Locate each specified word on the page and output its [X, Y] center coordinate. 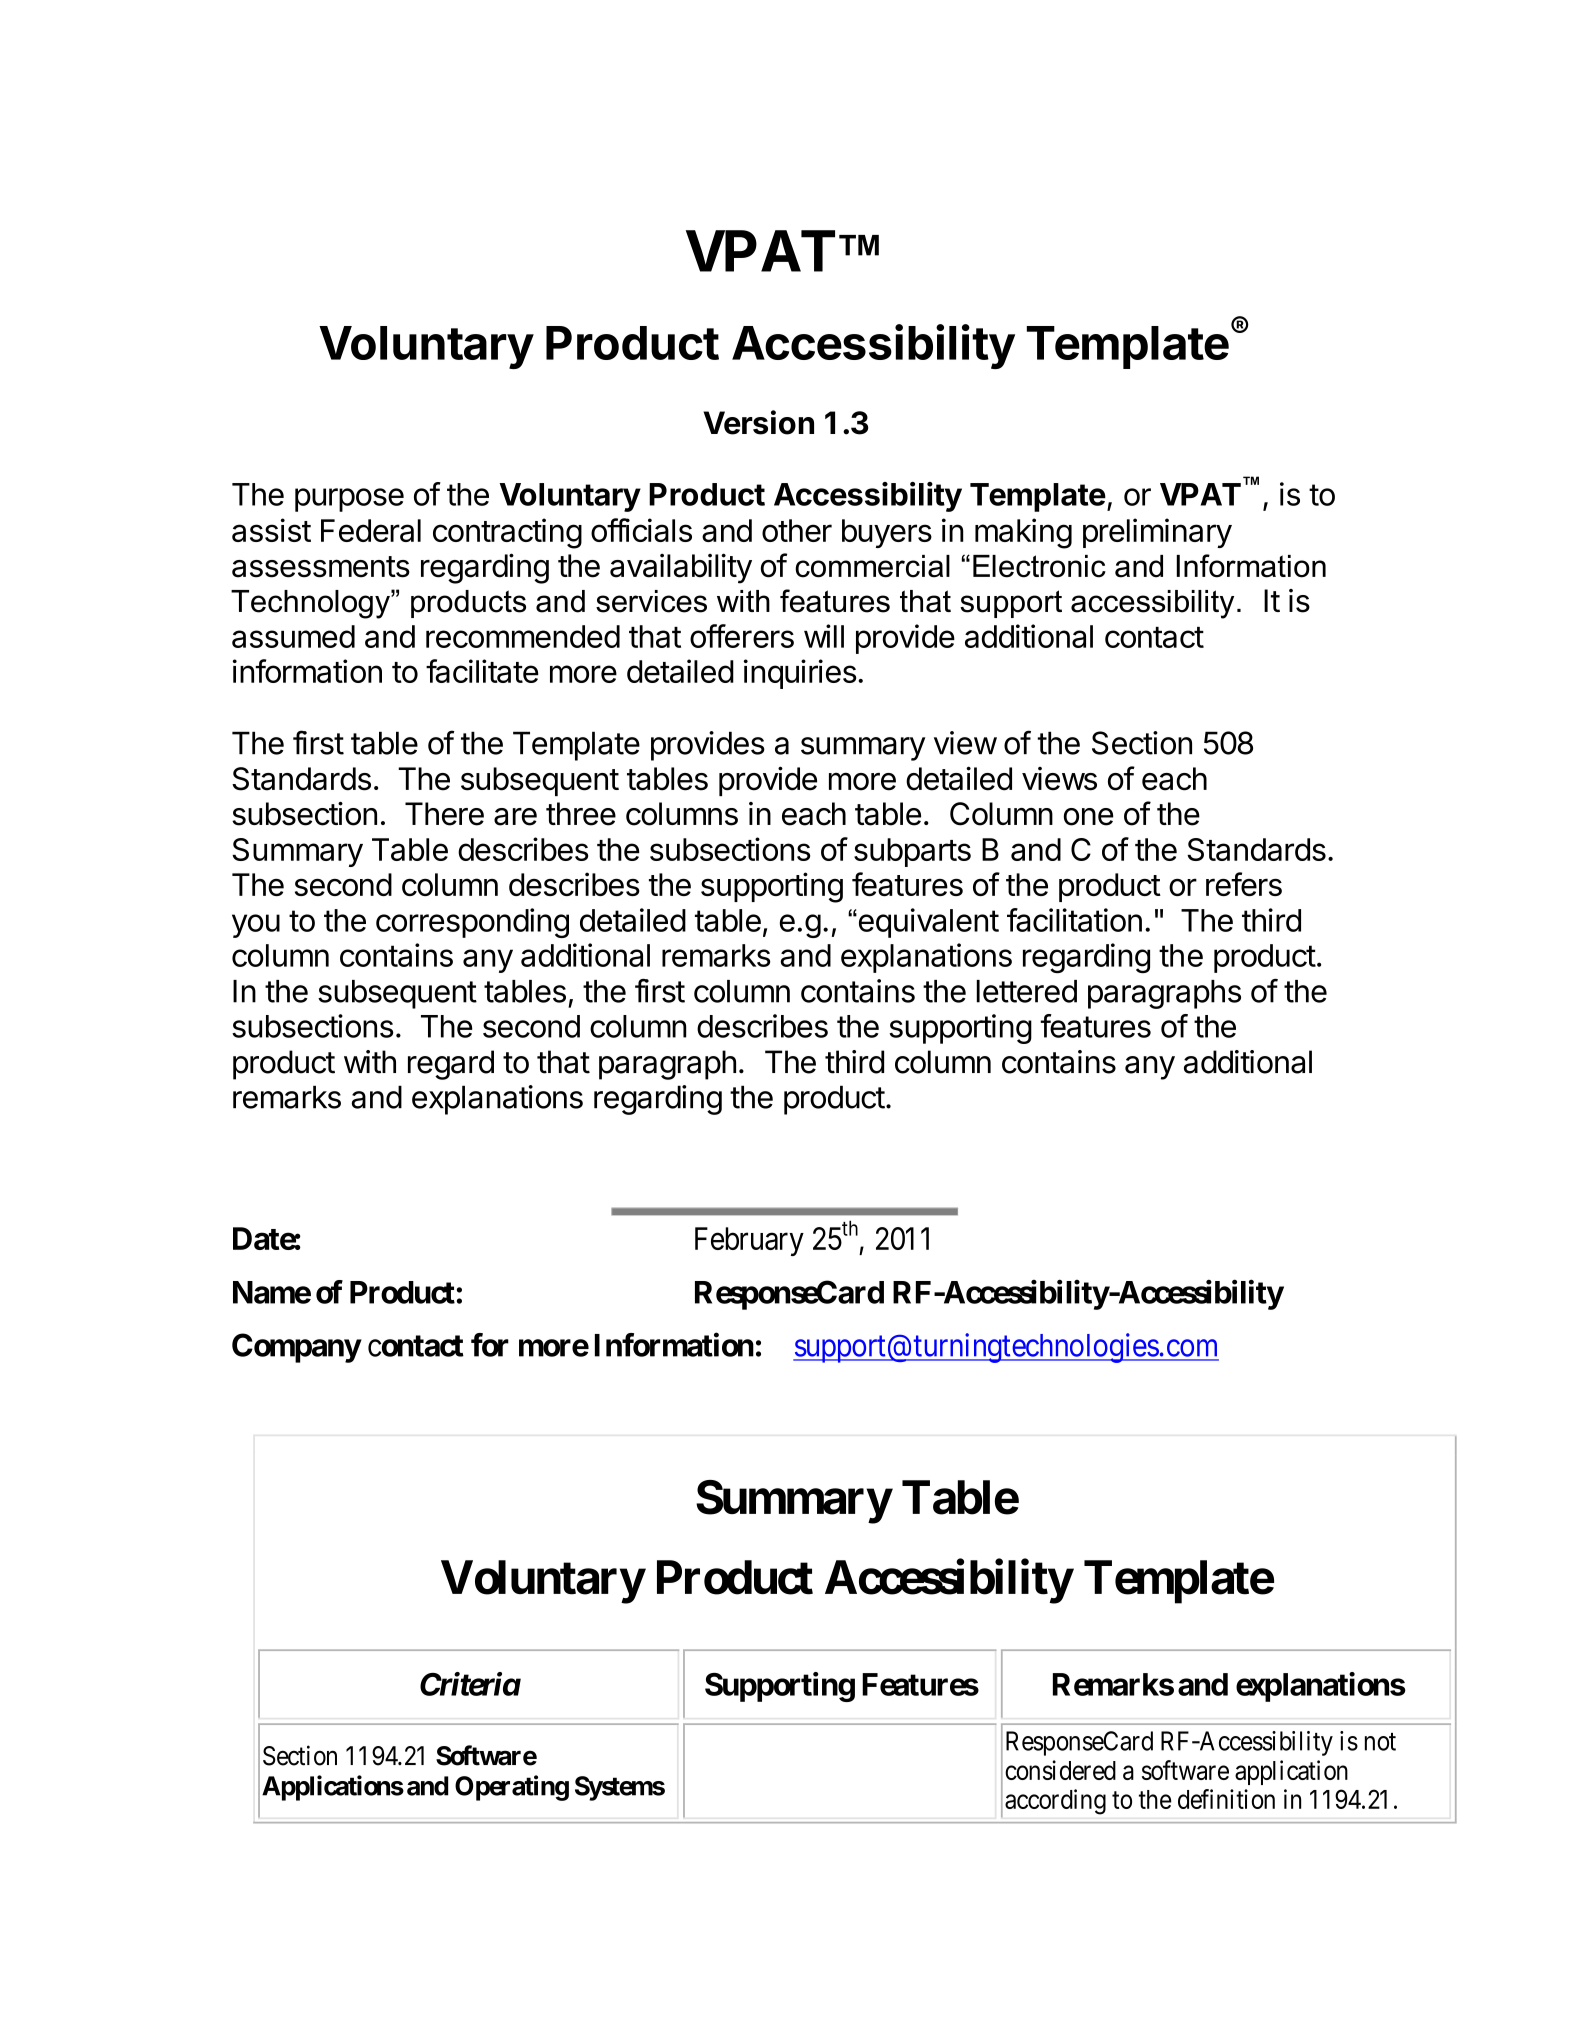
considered [1060, 1770]
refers [1244, 884]
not [1380, 1742]
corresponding [472, 923]
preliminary [1157, 533]
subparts [912, 852]
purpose [349, 500]
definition [1226, 1799]
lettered [1027, 991]
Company [296, 1348]
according [1055, 1802]
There [444, 814]
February [749, 1241]
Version [758, 422]
